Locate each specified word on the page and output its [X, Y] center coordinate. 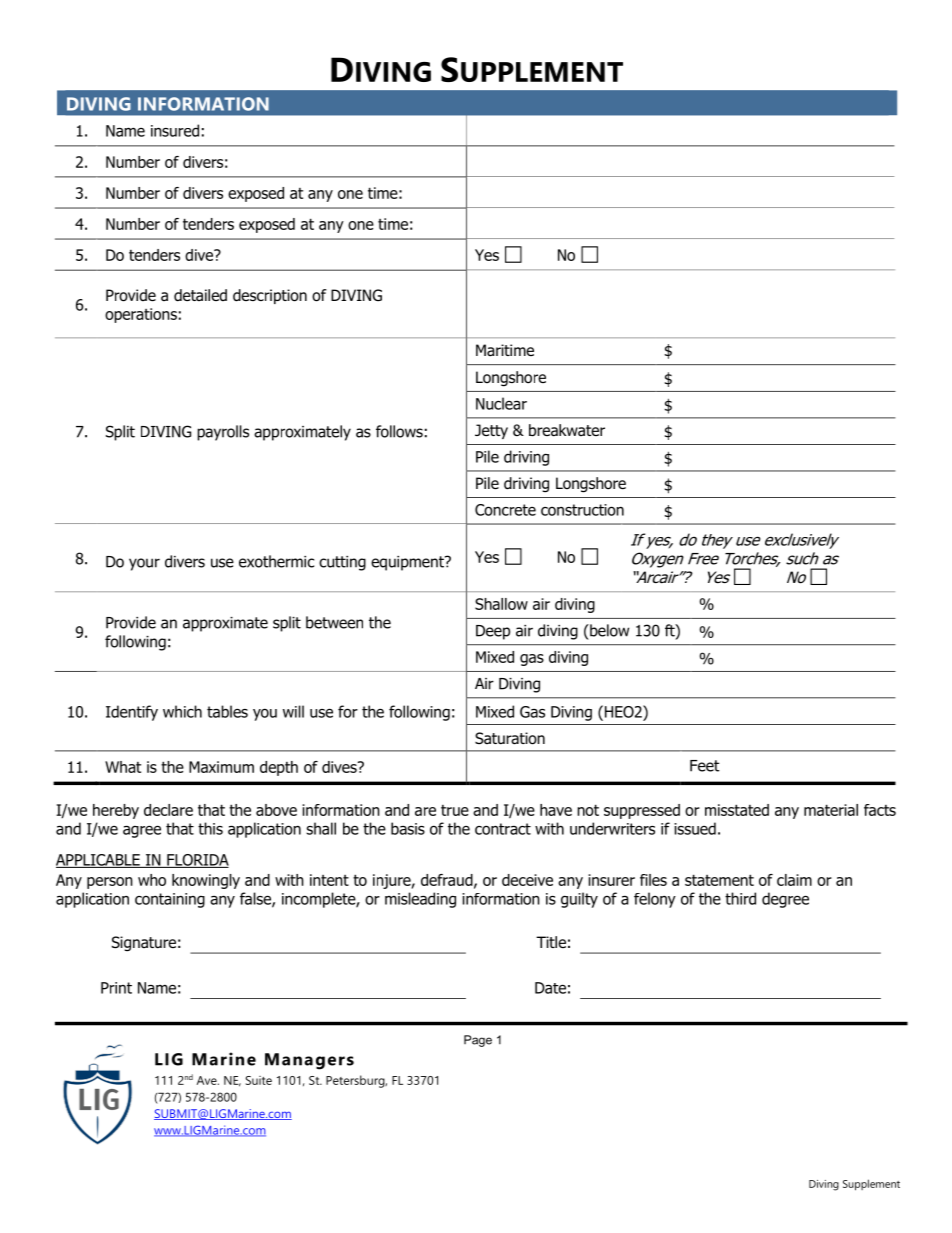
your [144, 564]
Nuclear [501, 403]
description [270, 296]
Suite [259, 1080]
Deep [493, 632]
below [608, 630]
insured [175, 130]
